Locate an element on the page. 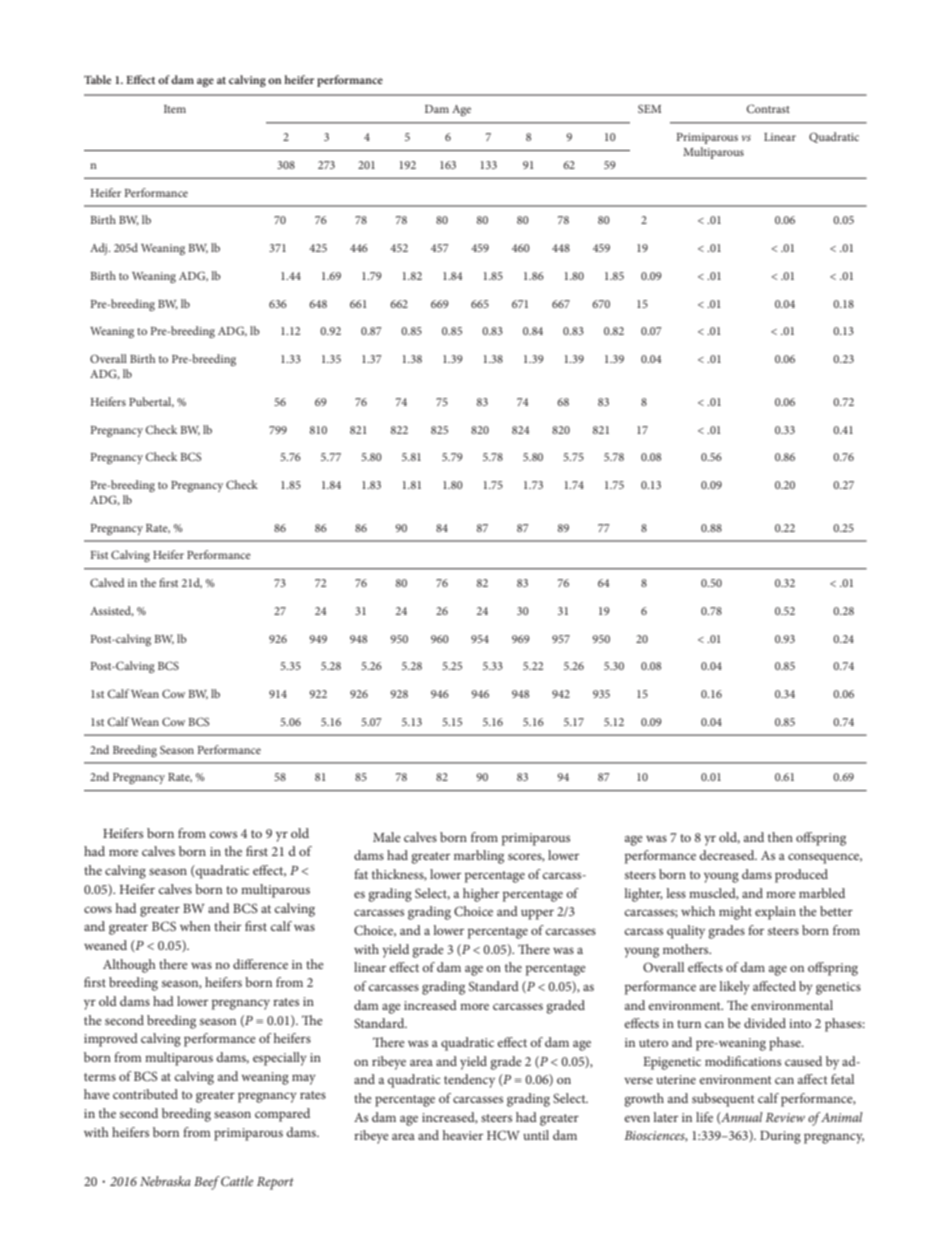 The width and height of the page is (952, 1233). Nebraska is located at coordinates (165, 1181).
